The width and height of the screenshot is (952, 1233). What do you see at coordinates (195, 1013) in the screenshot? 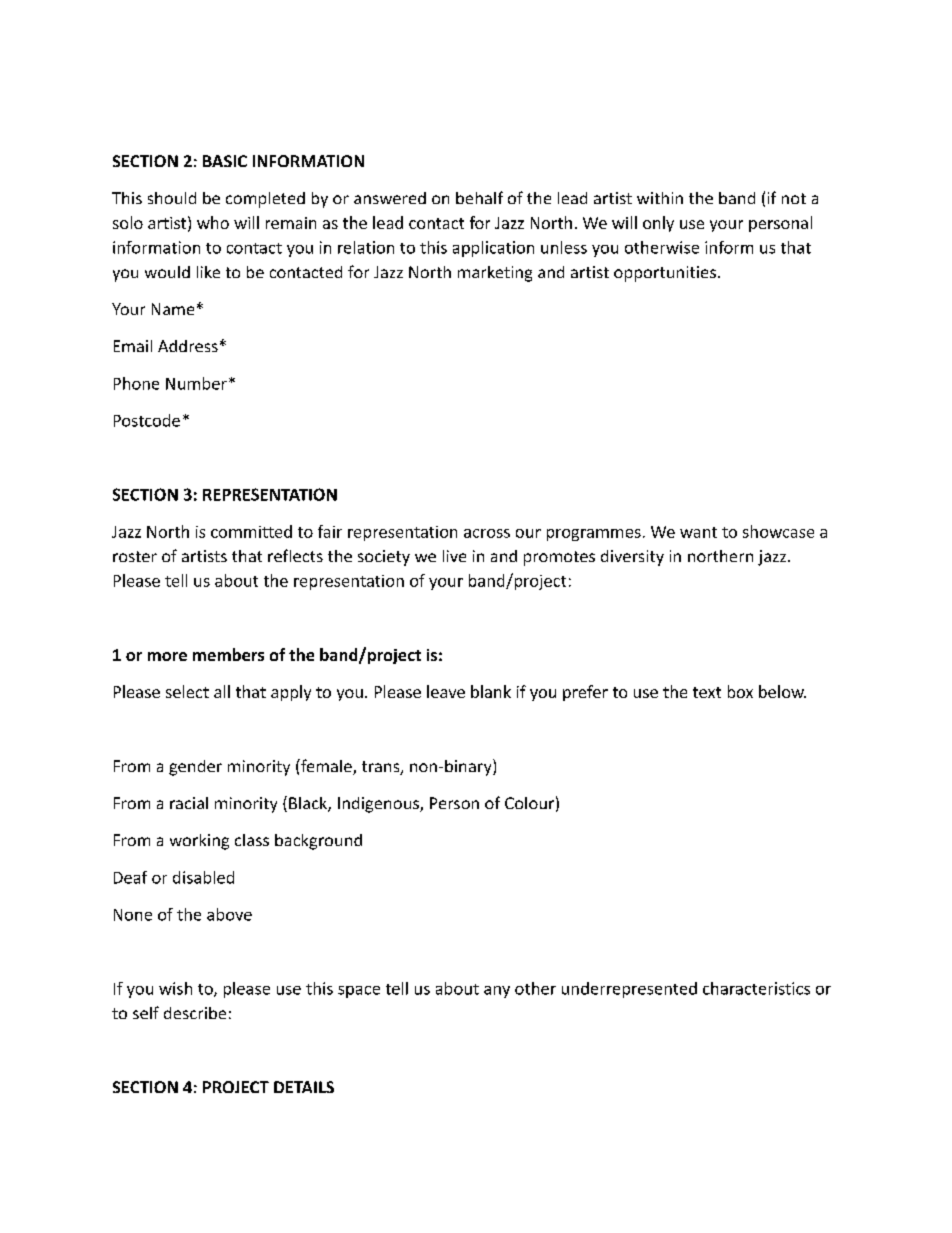
I see `describe` at bounding box center [195, 1013].
